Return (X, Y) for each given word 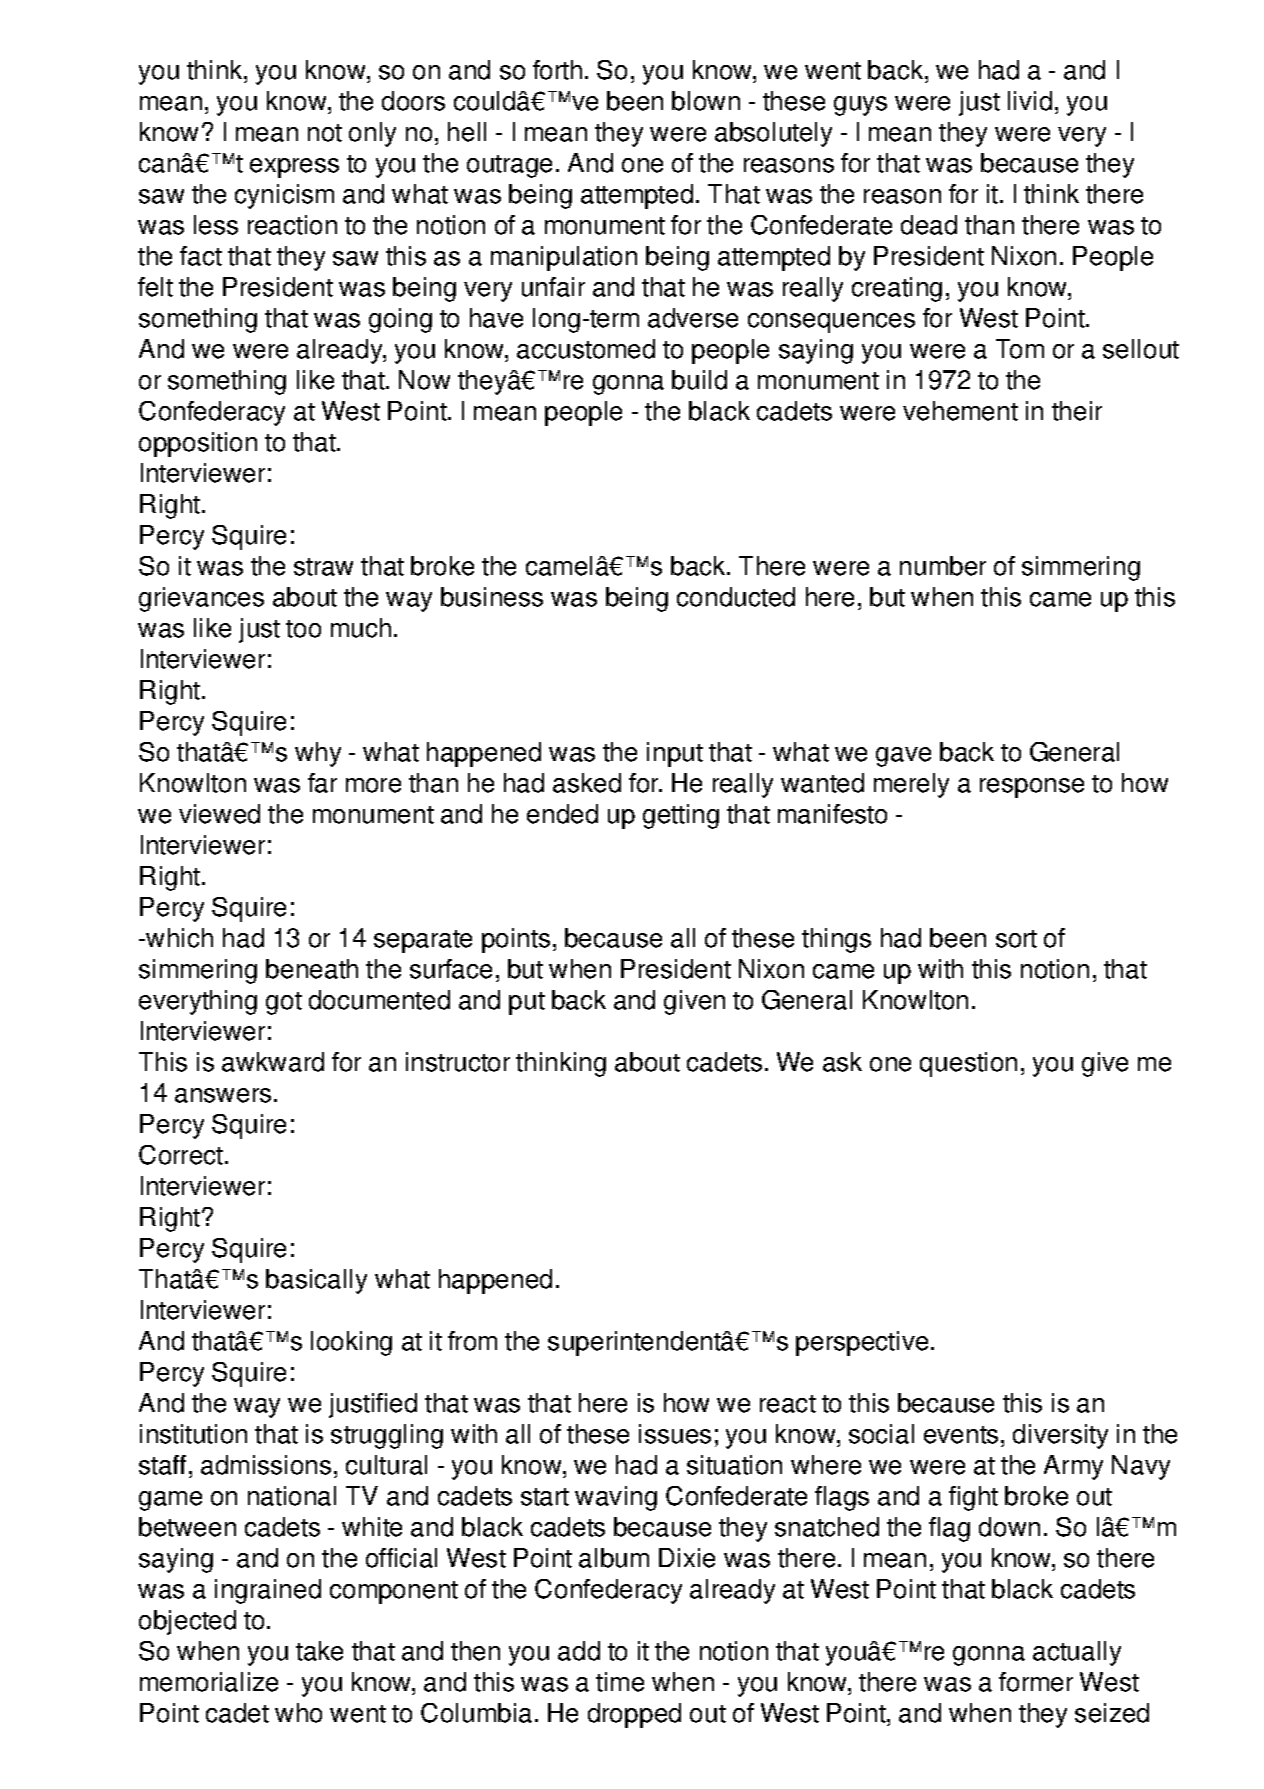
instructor (458, 1062)
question (968, 1064)
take (319, 1651)
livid (1030, 101)
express (294, 168)
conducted (736, 597)
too (303, 629)
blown (706, 101)
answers (223, 1095)
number (943, 566)
